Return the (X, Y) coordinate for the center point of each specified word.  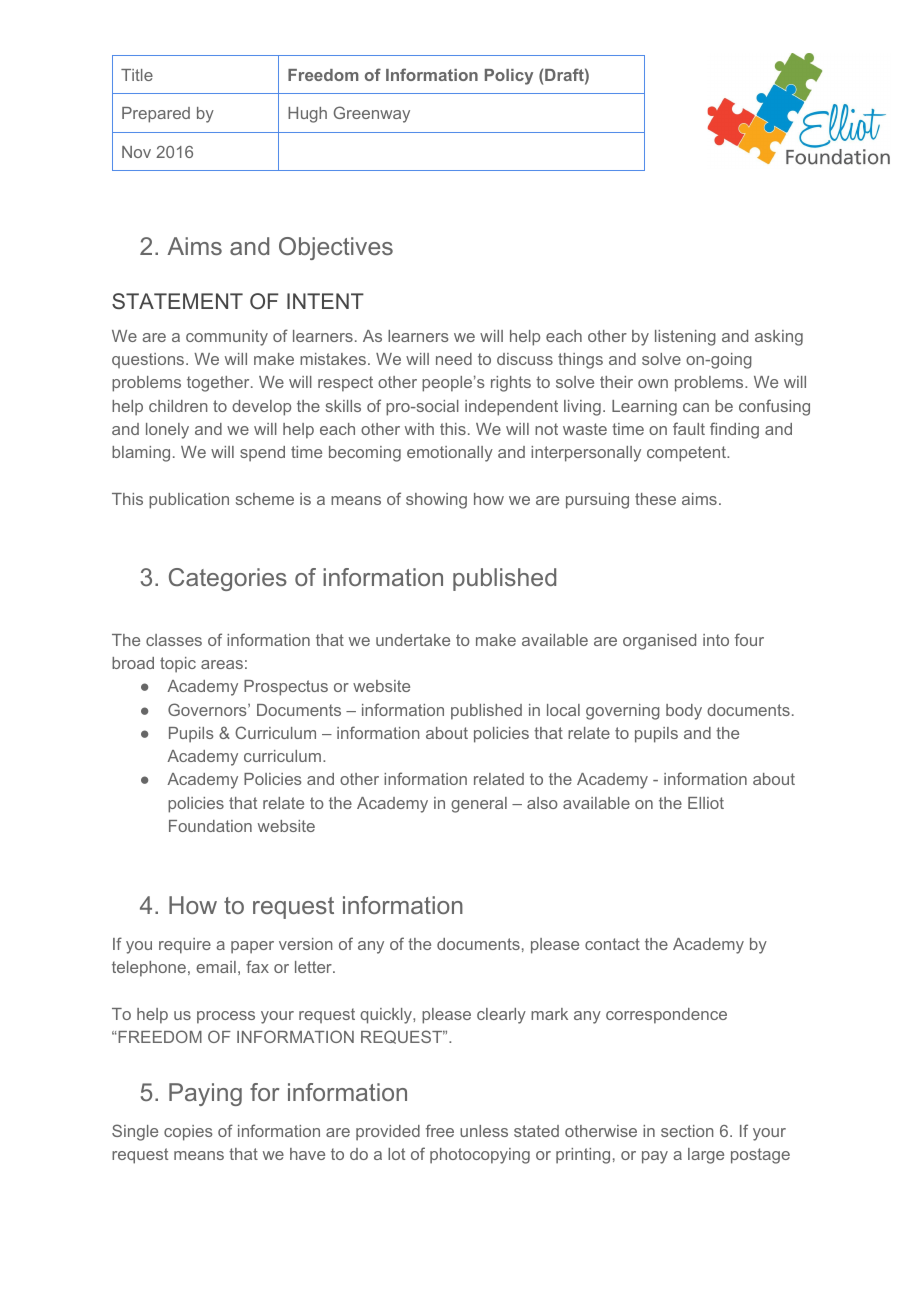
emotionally (450, 454)
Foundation (210, 826)
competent (687, 454)
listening (685, 338)
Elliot (706, 803)
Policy (509, 77)
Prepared (156, 115)
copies (188, 1133)
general (479, 805)
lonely (167, 431)
